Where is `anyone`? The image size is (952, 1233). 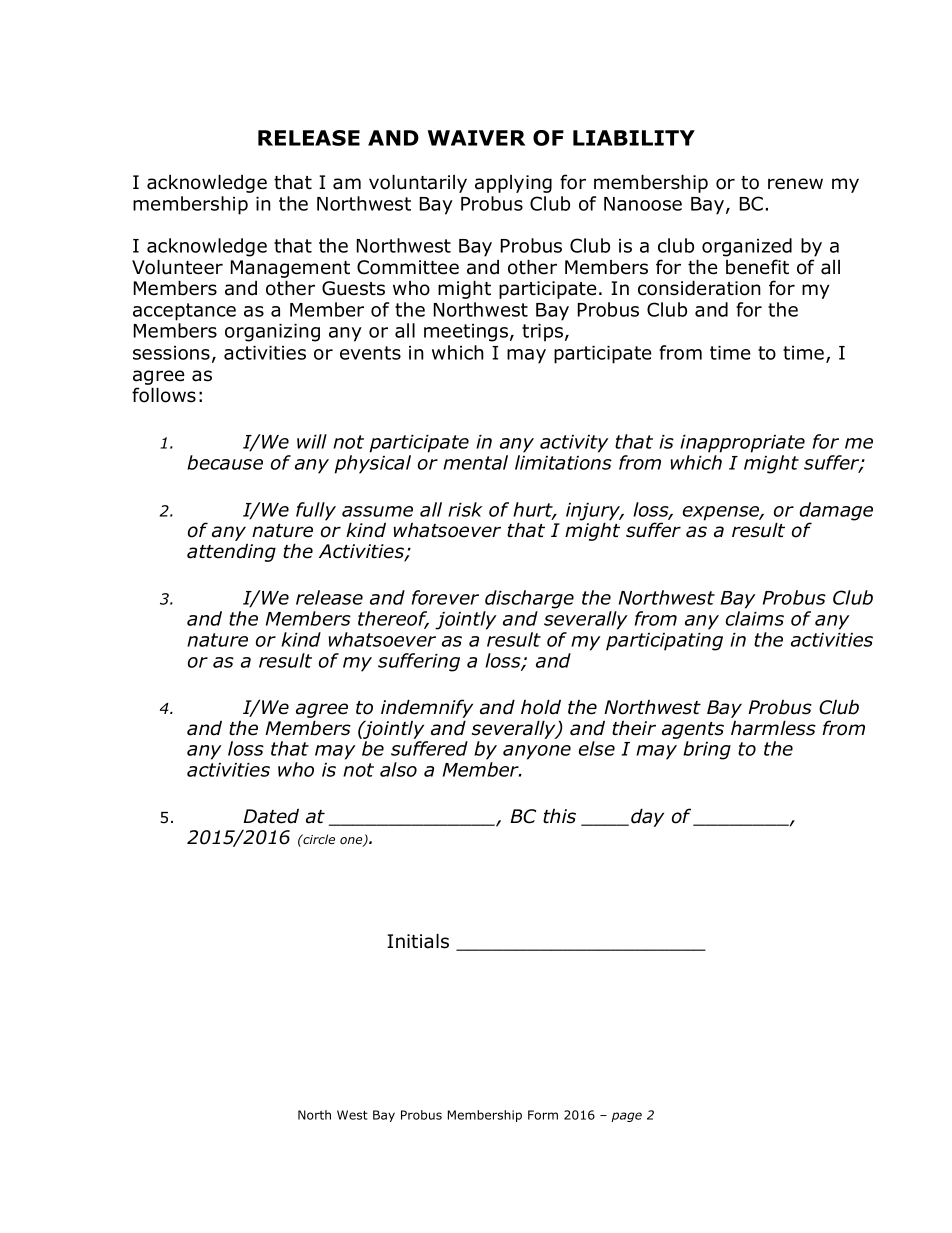
anyone is located at coordinates (537, 752).
